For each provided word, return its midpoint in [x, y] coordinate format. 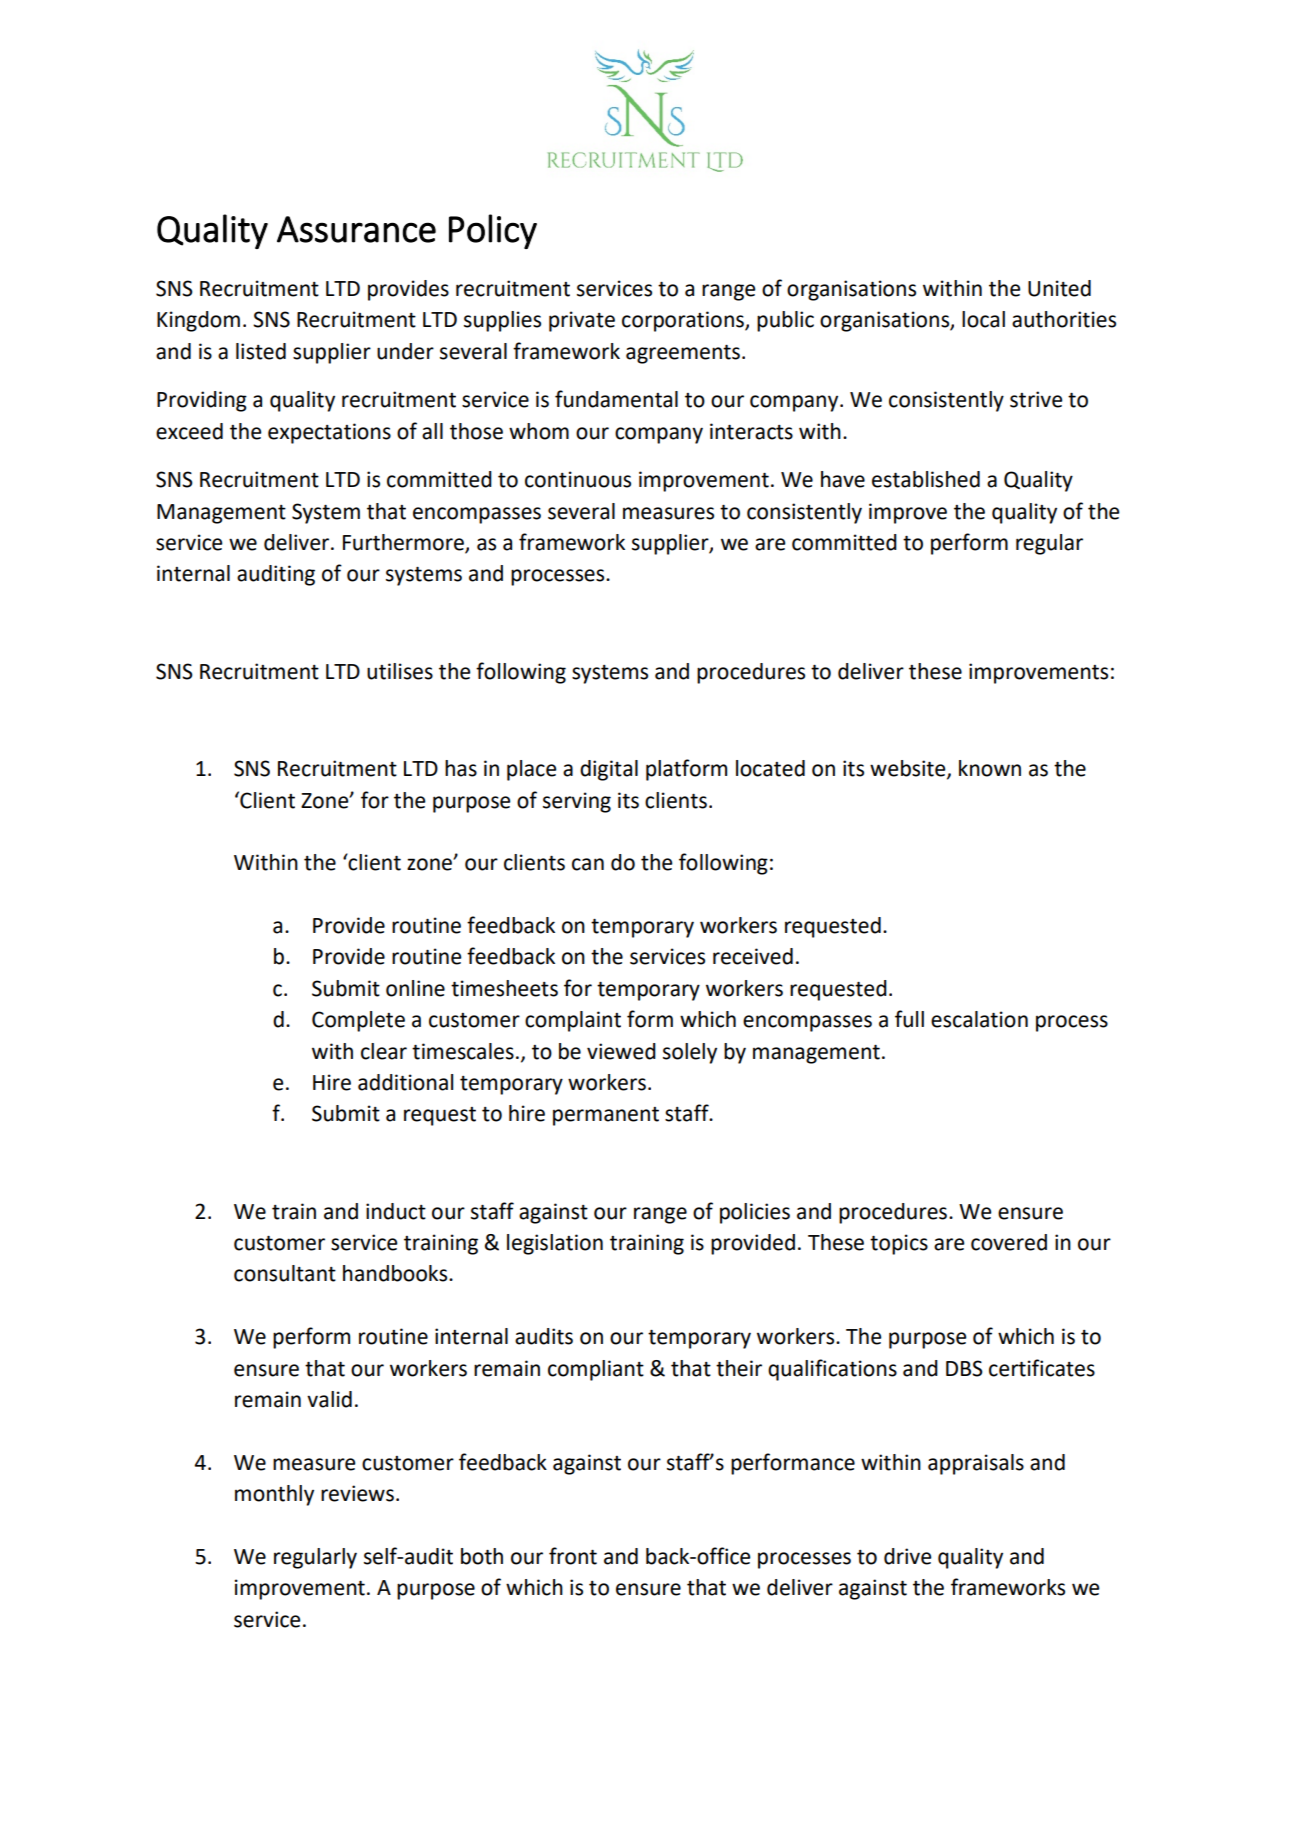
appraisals [976, 1464]
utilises [400, 671]
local [983, 319]
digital [609, 770]
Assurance [356, 229]
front [573, 1556]
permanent [606, 1116]
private [582, 321]
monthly [274, 1495]
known [990, 768]
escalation [979, 1019]
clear [384, 1051]
